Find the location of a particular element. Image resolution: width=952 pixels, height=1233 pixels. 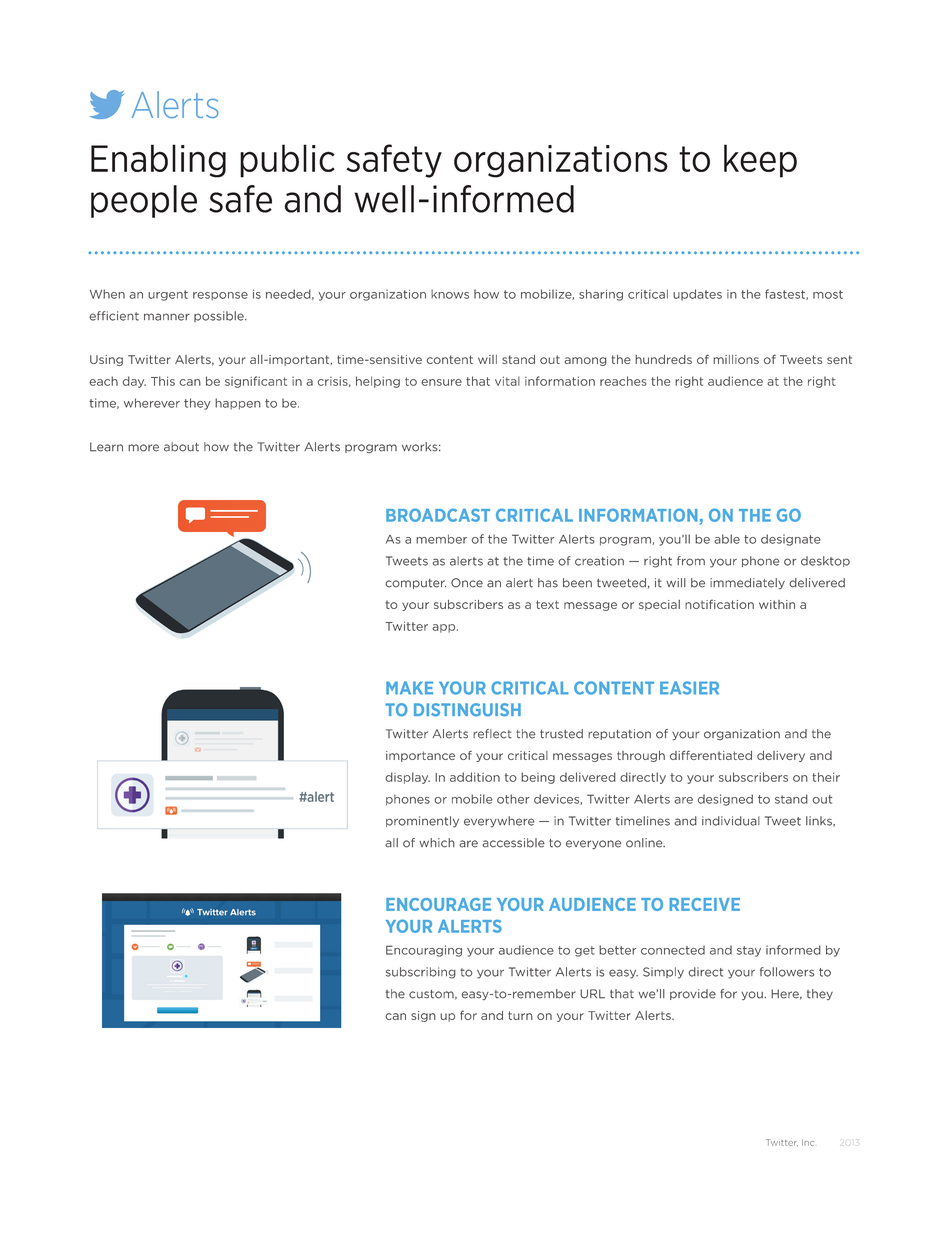

turn is located at coordinates (520, 1015).
